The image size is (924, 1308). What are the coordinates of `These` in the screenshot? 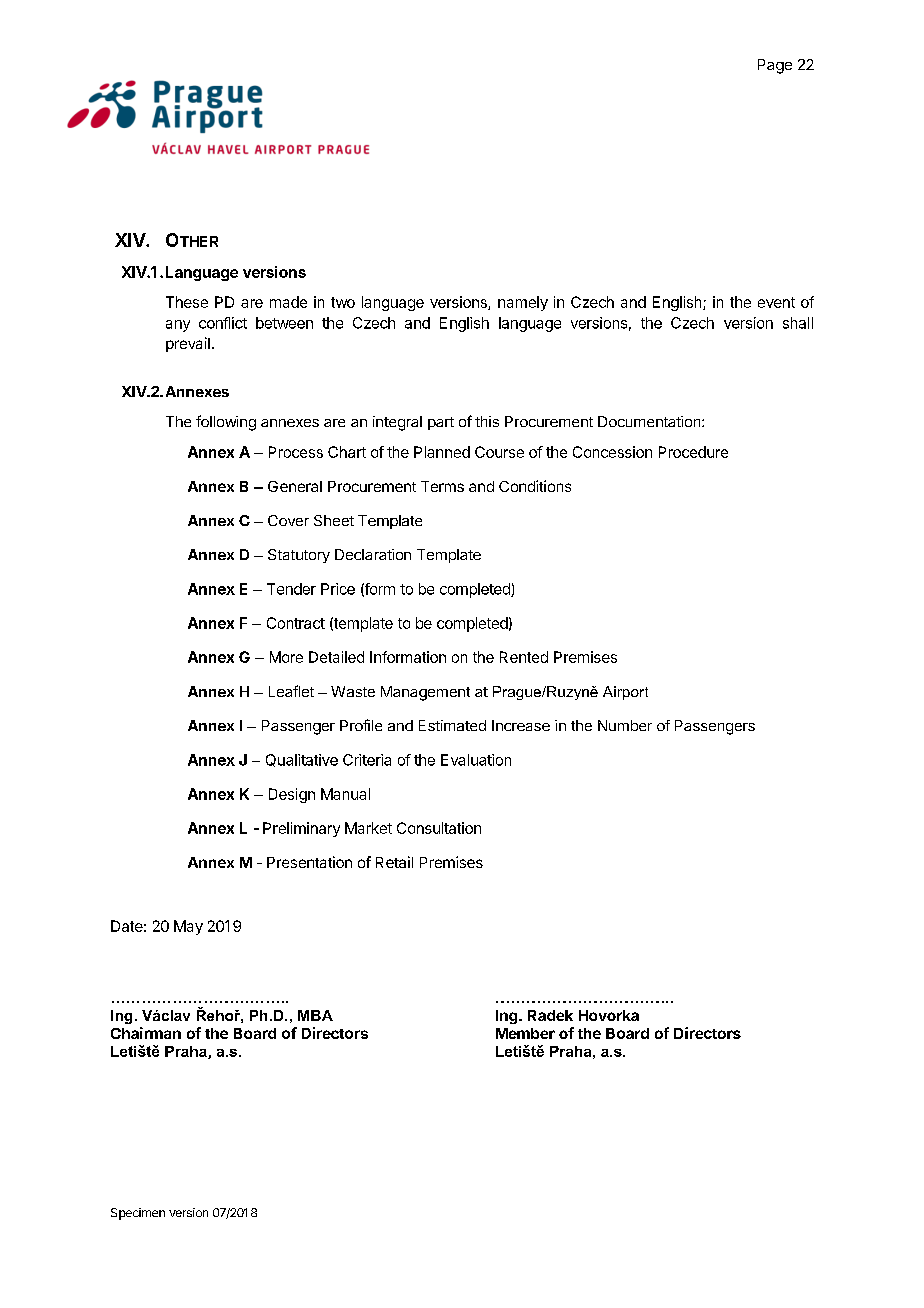 It's located at (187, 302).
